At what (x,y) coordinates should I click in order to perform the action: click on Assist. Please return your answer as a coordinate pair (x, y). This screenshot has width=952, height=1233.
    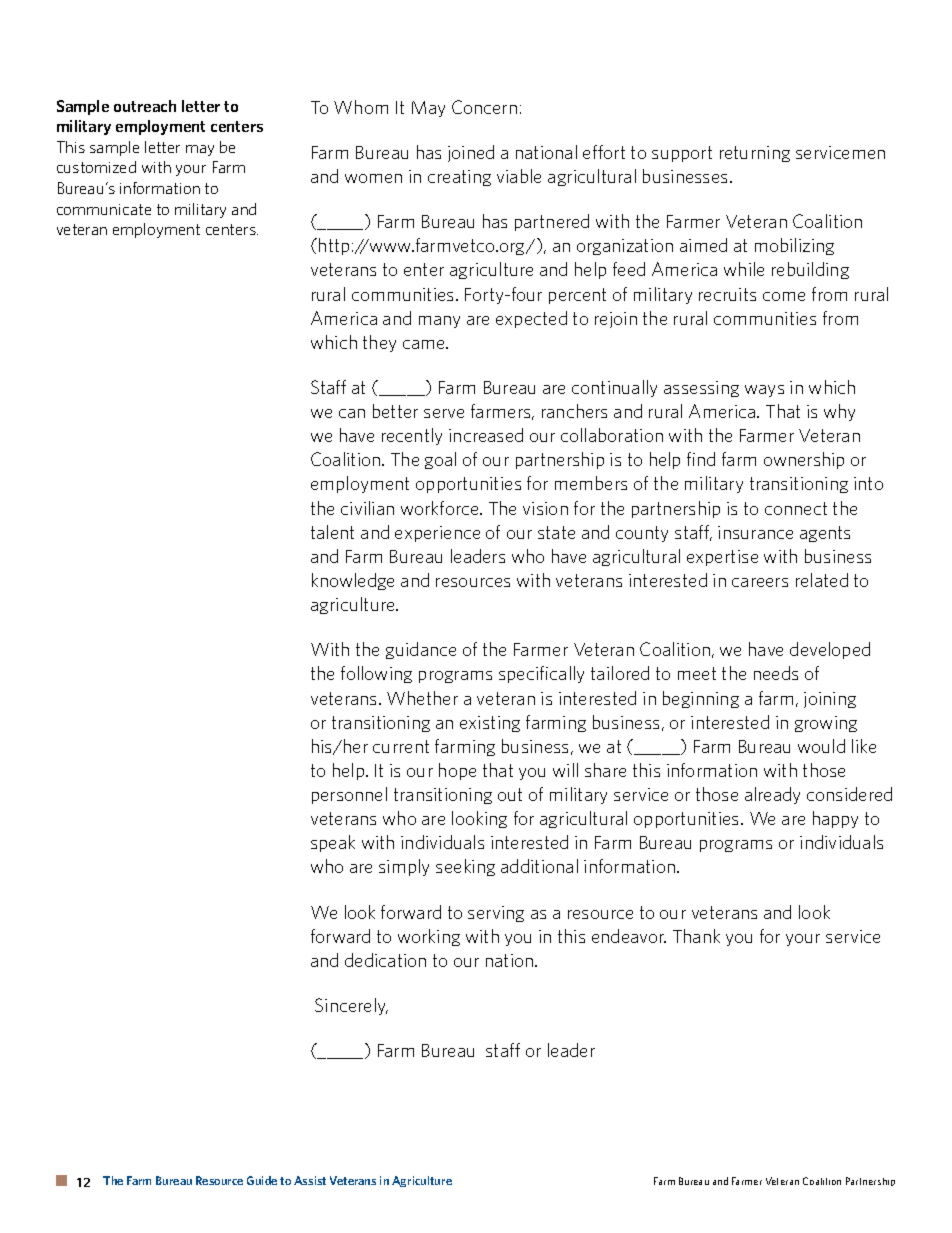
    Looking at the image, I should click on (310, 1180).
